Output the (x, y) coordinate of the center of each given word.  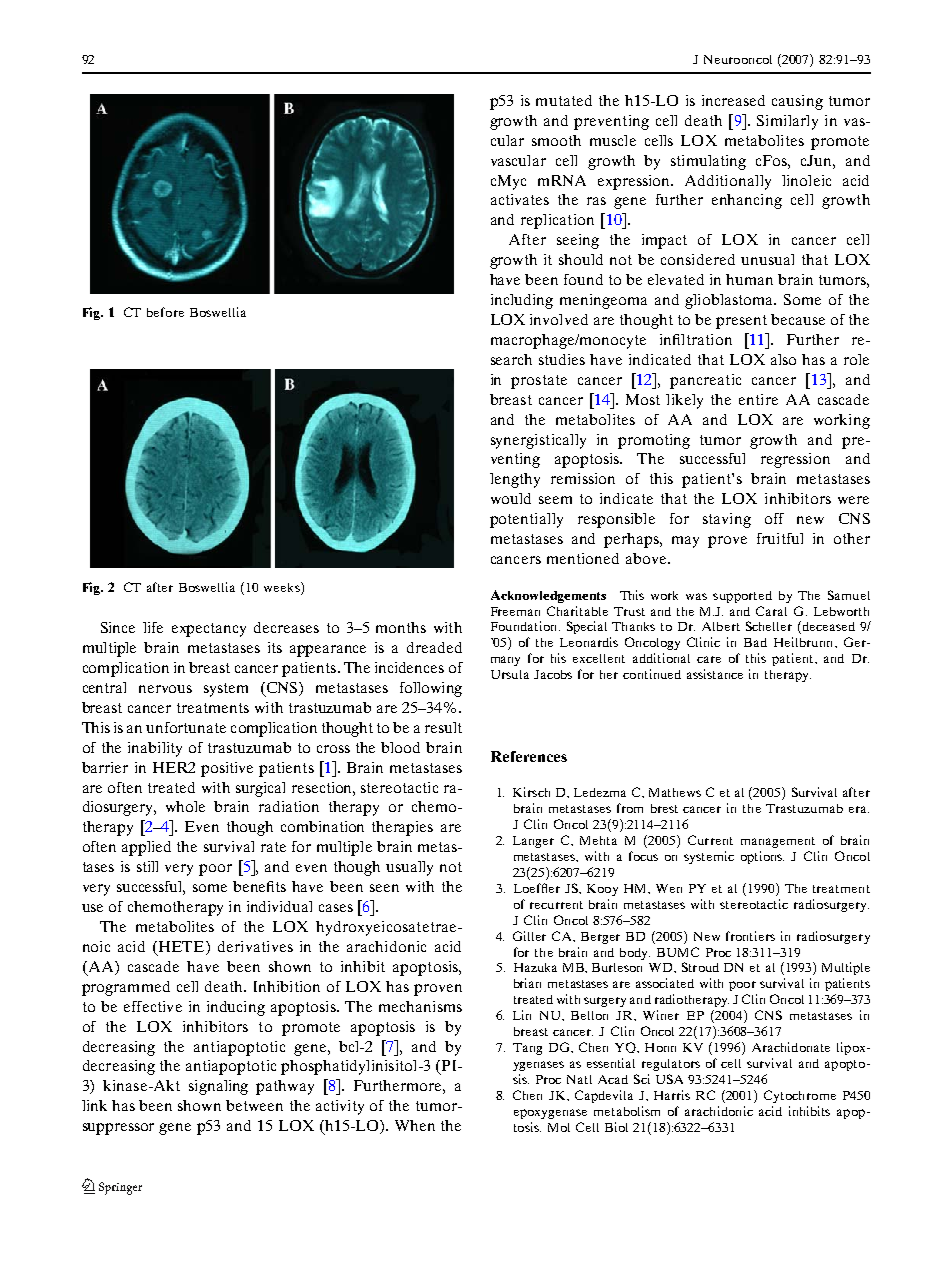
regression (795, 460)
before (165, 312)
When (415, 1125)
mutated (564, 100)
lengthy (515, 480)
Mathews (675, 792)
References (529, 756)
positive (227, 769)
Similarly (787, 122)
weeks (283, 587)
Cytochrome (800, 1096)
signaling (218, 1087)
